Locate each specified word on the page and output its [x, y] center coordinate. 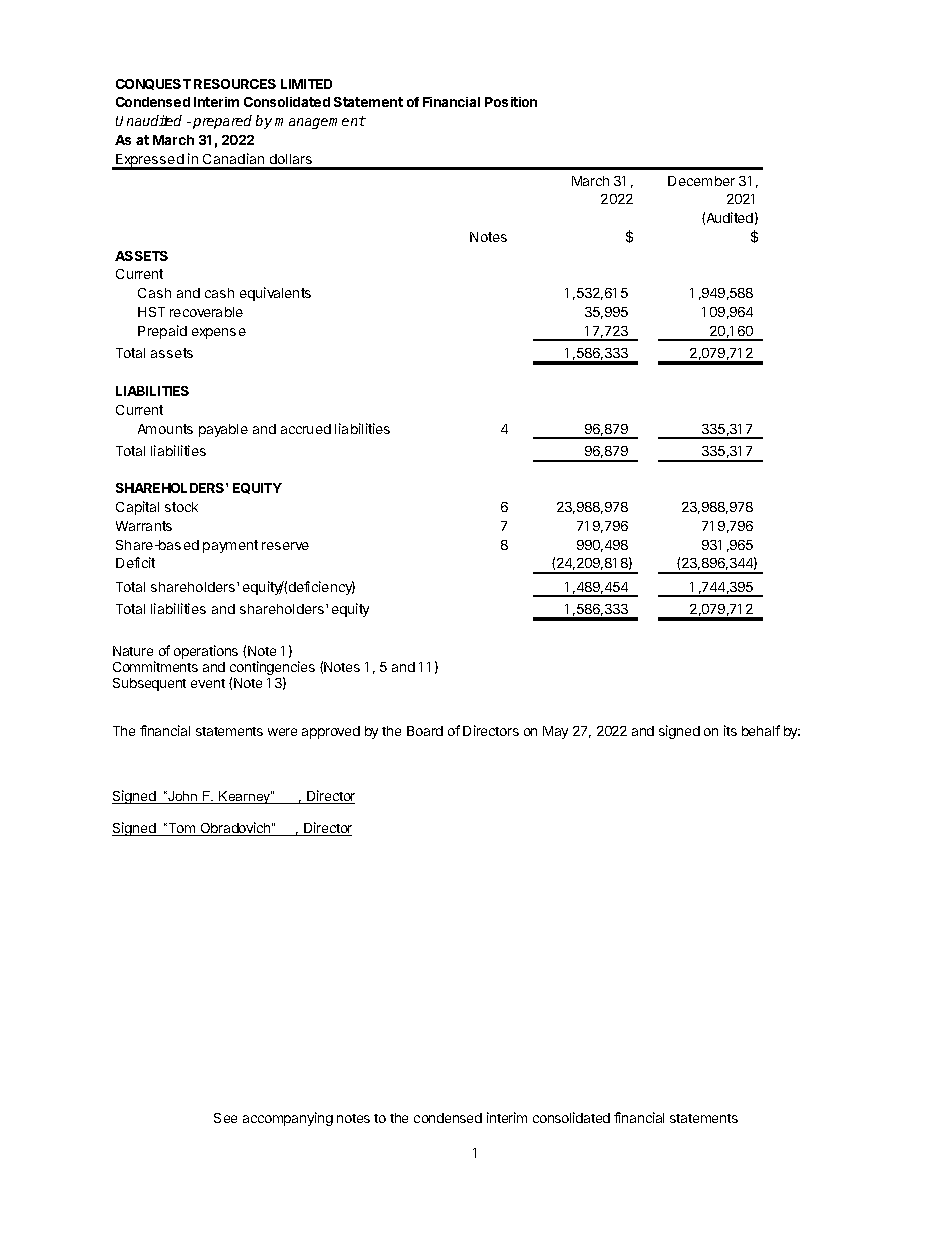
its [730, 730]
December [701, 181]
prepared [222, 122]
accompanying [288, 1119]
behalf [761, 730]
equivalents [275, 294]
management [320, 122]
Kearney [245, 797]
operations [206, 652]
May [555, 732]
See [225, 1118]
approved [331, 732]
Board [425, 731]
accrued [306, 429]
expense [219, 333]
